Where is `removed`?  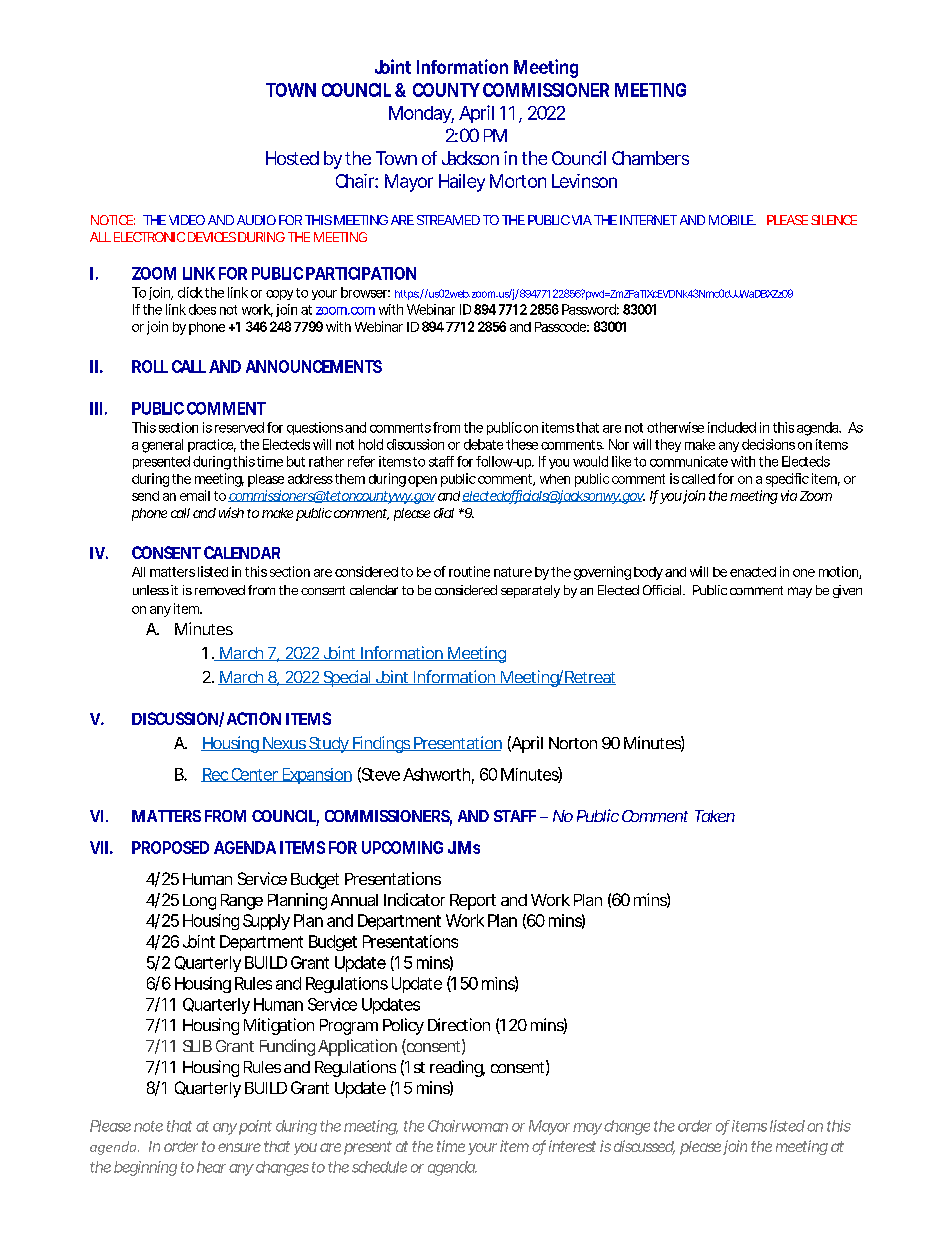
removed is located at coordinates (220, 590).
